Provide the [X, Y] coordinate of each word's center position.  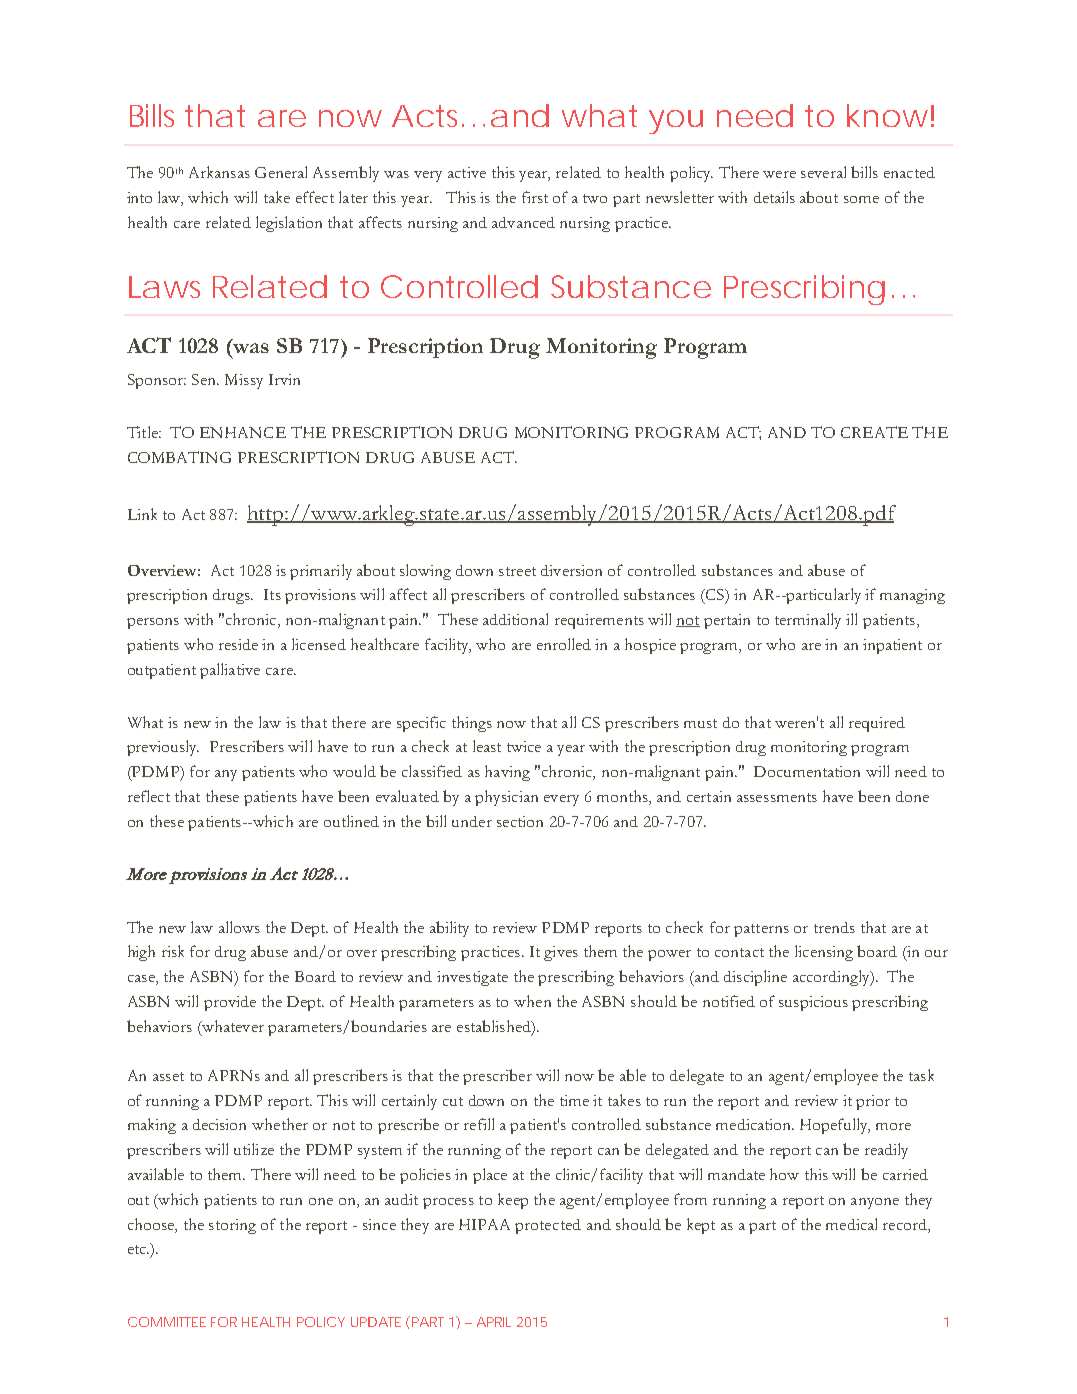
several [823, 172]
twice [524, 746]
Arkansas [219, 172]
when [532, 1001]
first [535, 197]
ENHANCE [243, 432]
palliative [230, 671]
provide [230, 1003]
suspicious [813, 1003]
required [877, 724]
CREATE [874, 432]
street [517, 571]
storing [232, 1226]
